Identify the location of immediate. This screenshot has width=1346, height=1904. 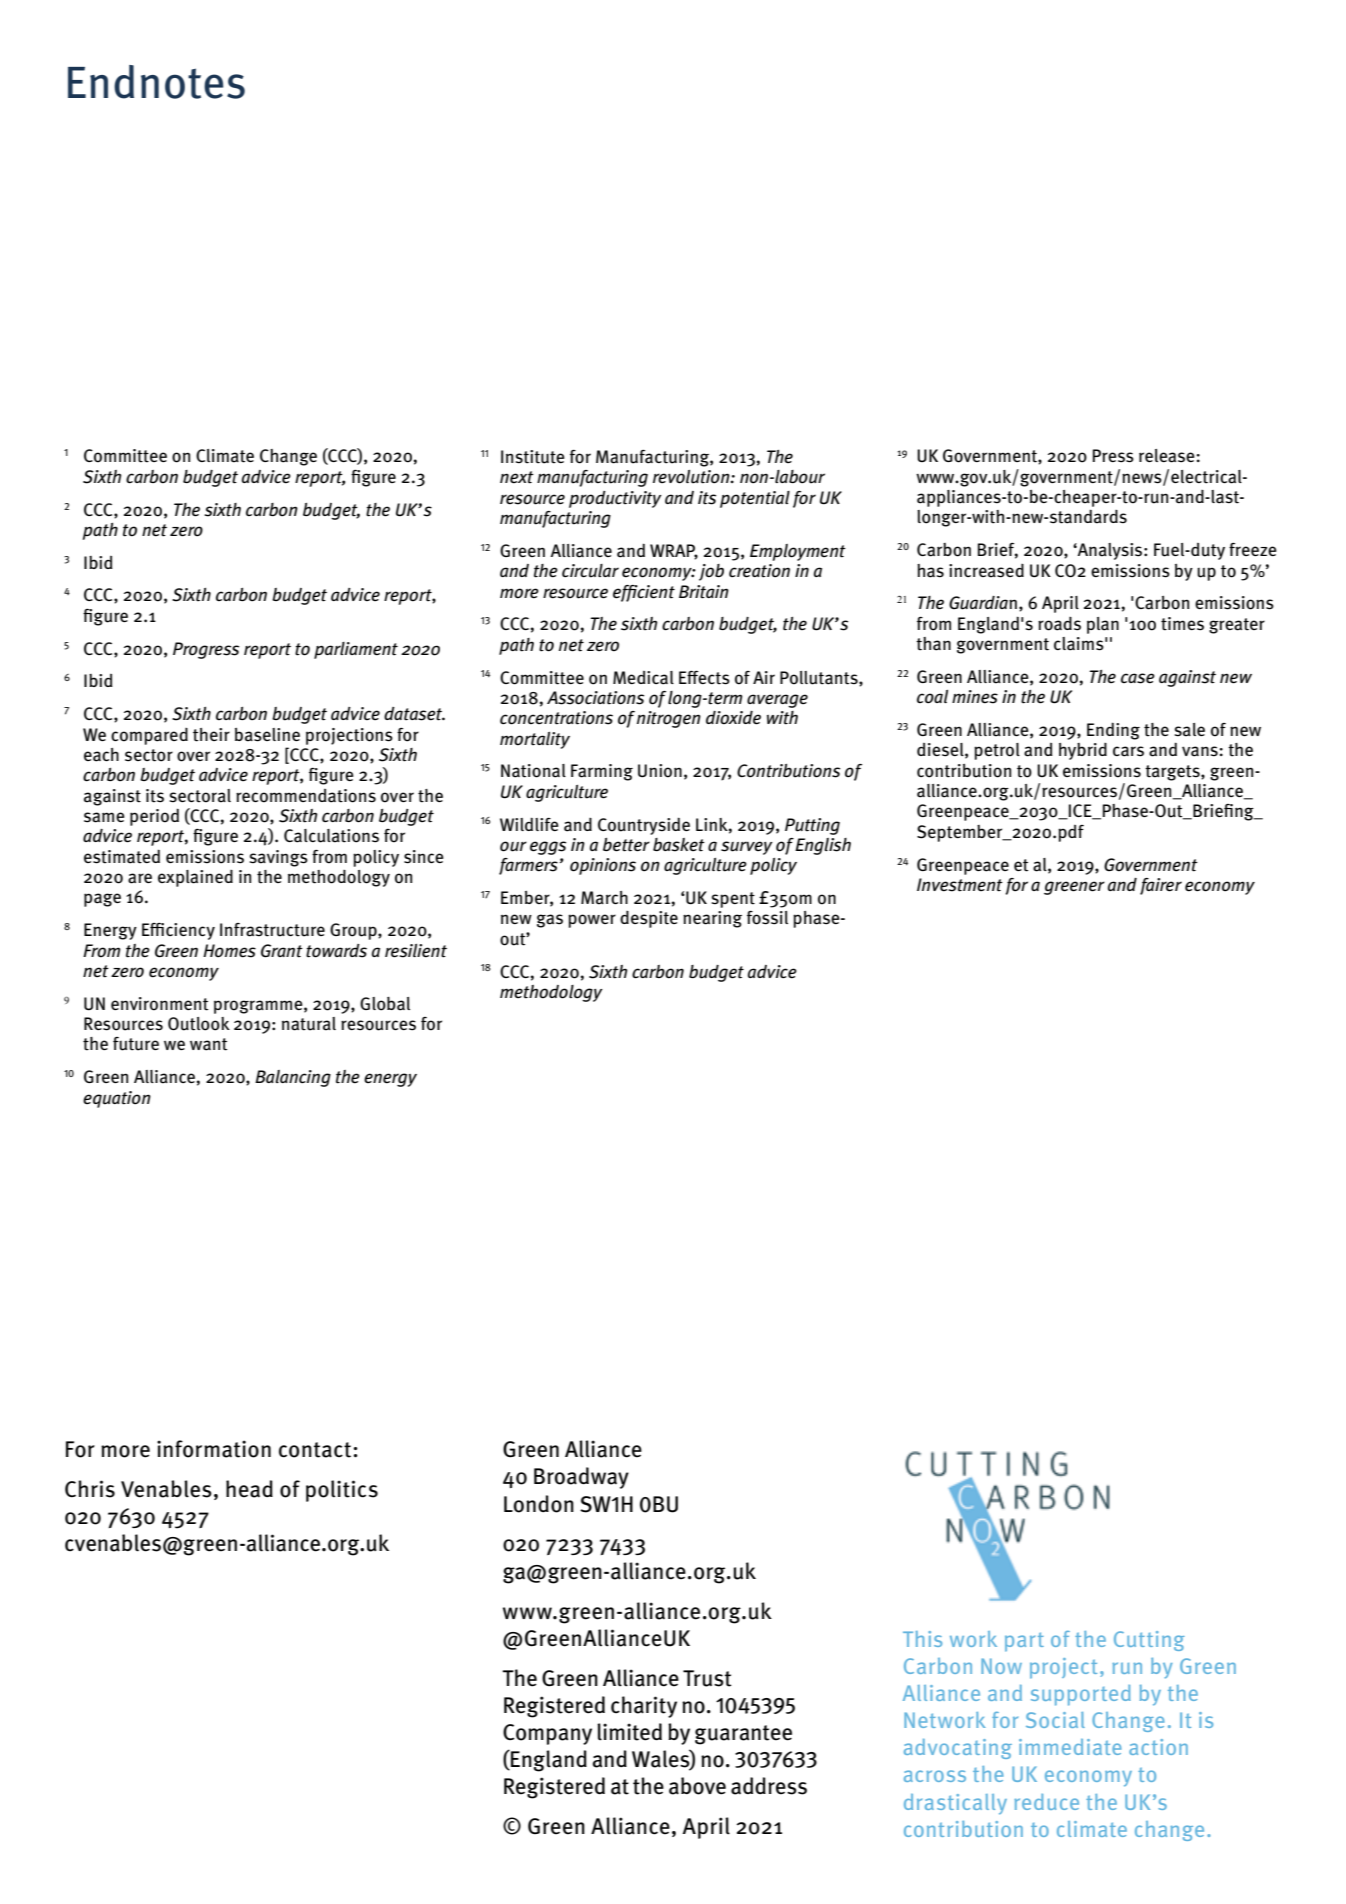
(1070, 1747).
